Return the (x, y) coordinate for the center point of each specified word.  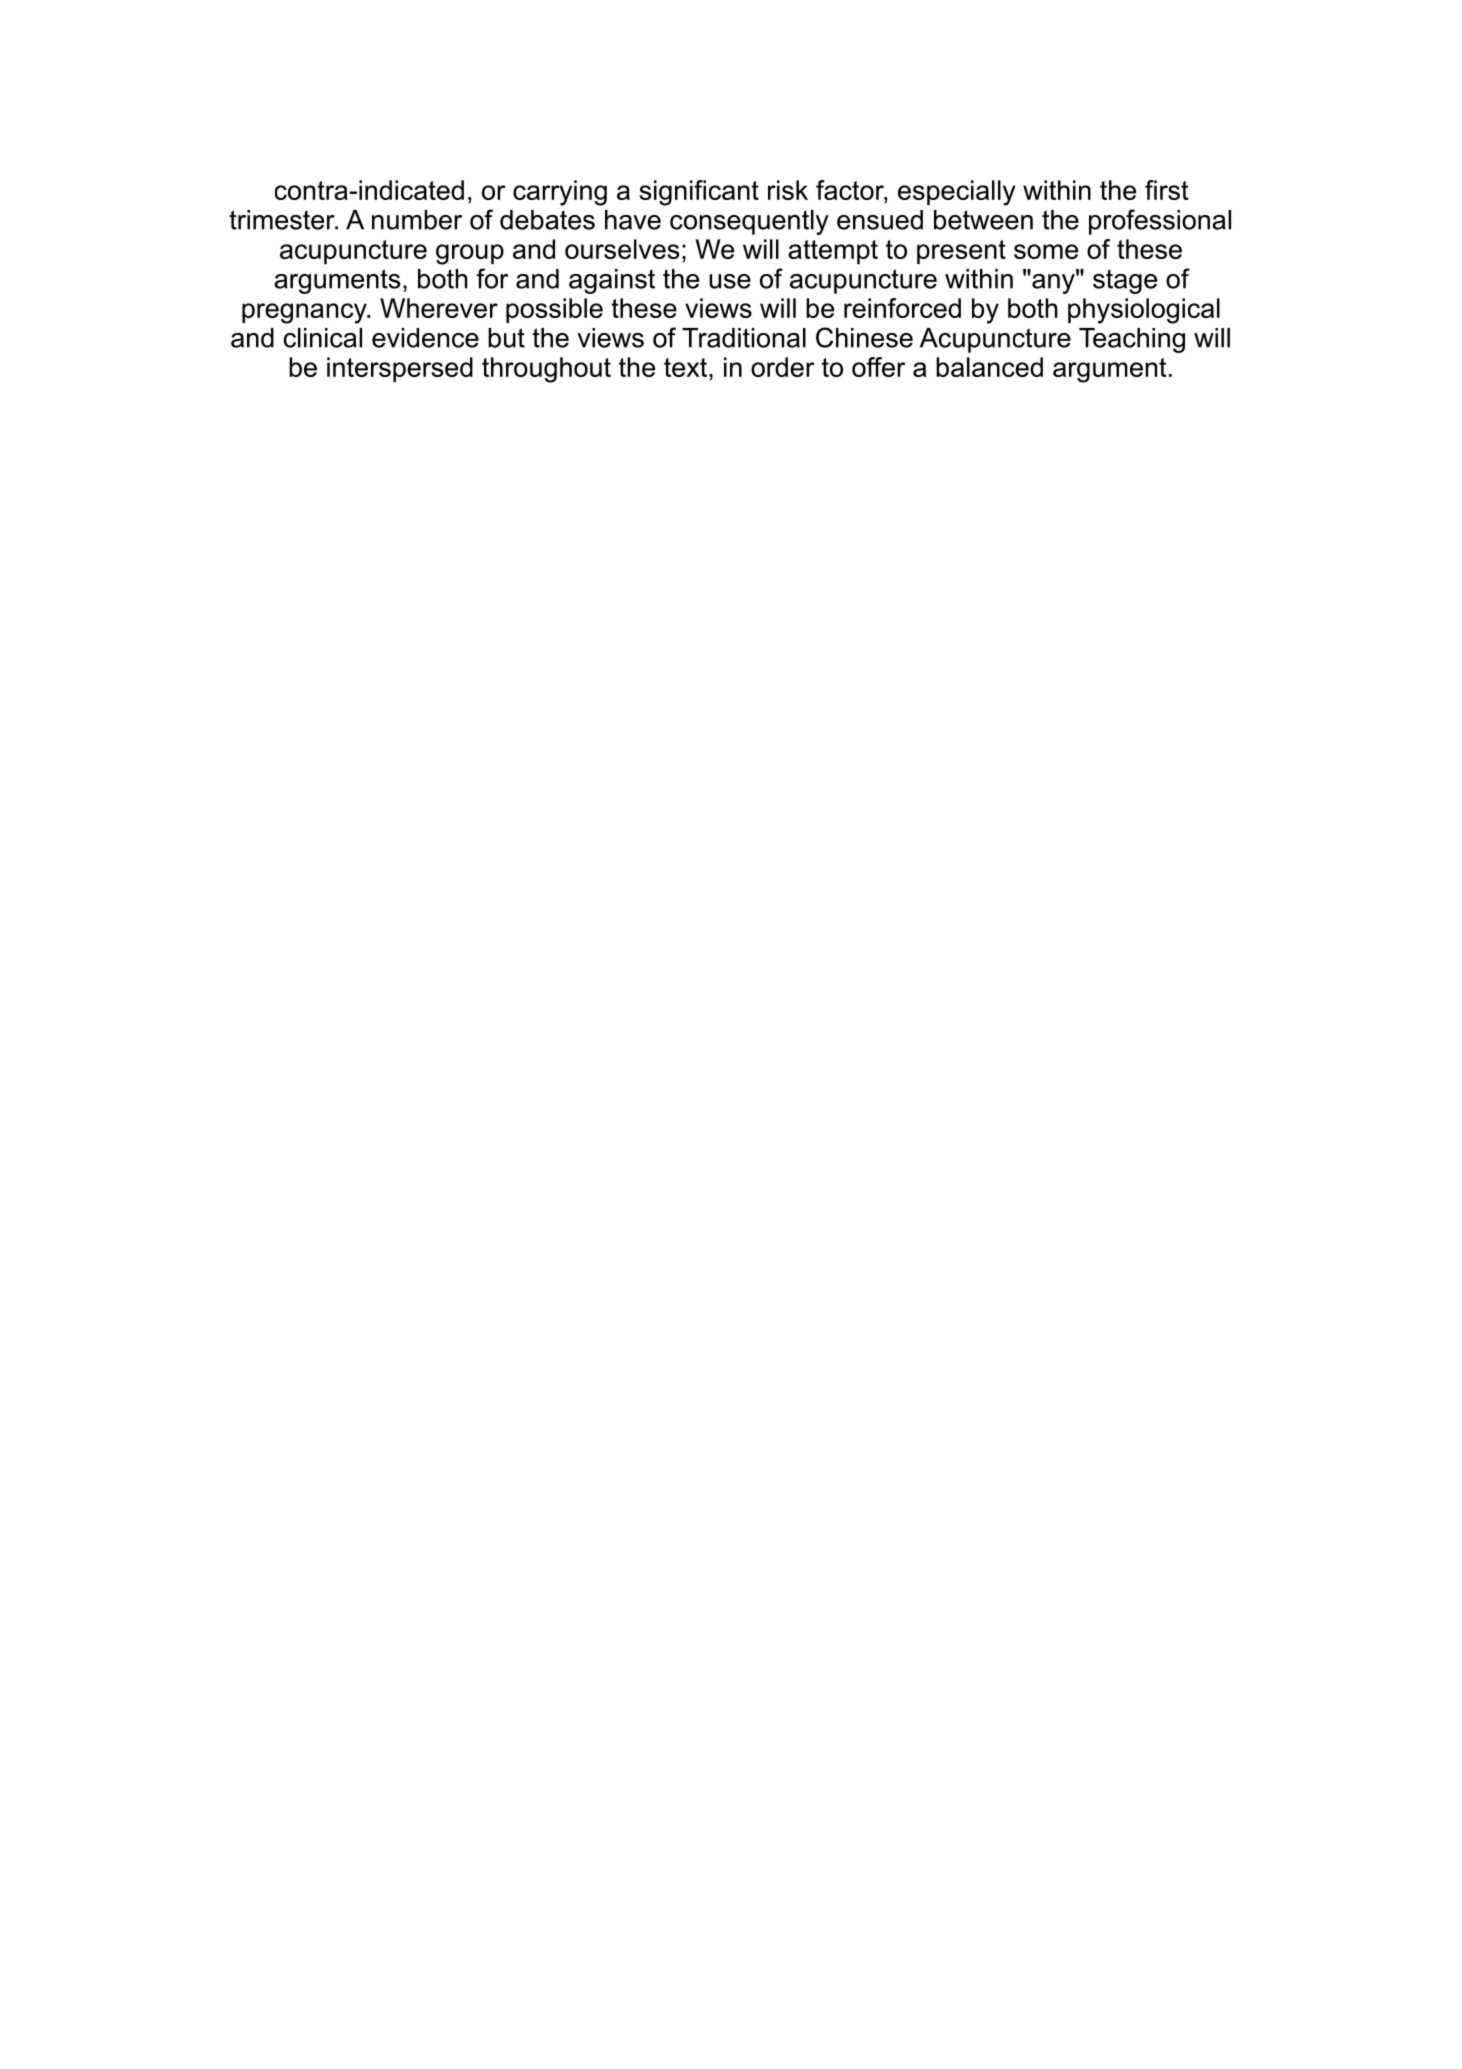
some (1046, 251)
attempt (833, 252)
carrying (560, 193)
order (783, 367)
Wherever (439, 308)
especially (957, 193)
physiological (1144, 311)
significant (699, 193)
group (470, 254)
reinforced (902, 308)
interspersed (400, 369)
